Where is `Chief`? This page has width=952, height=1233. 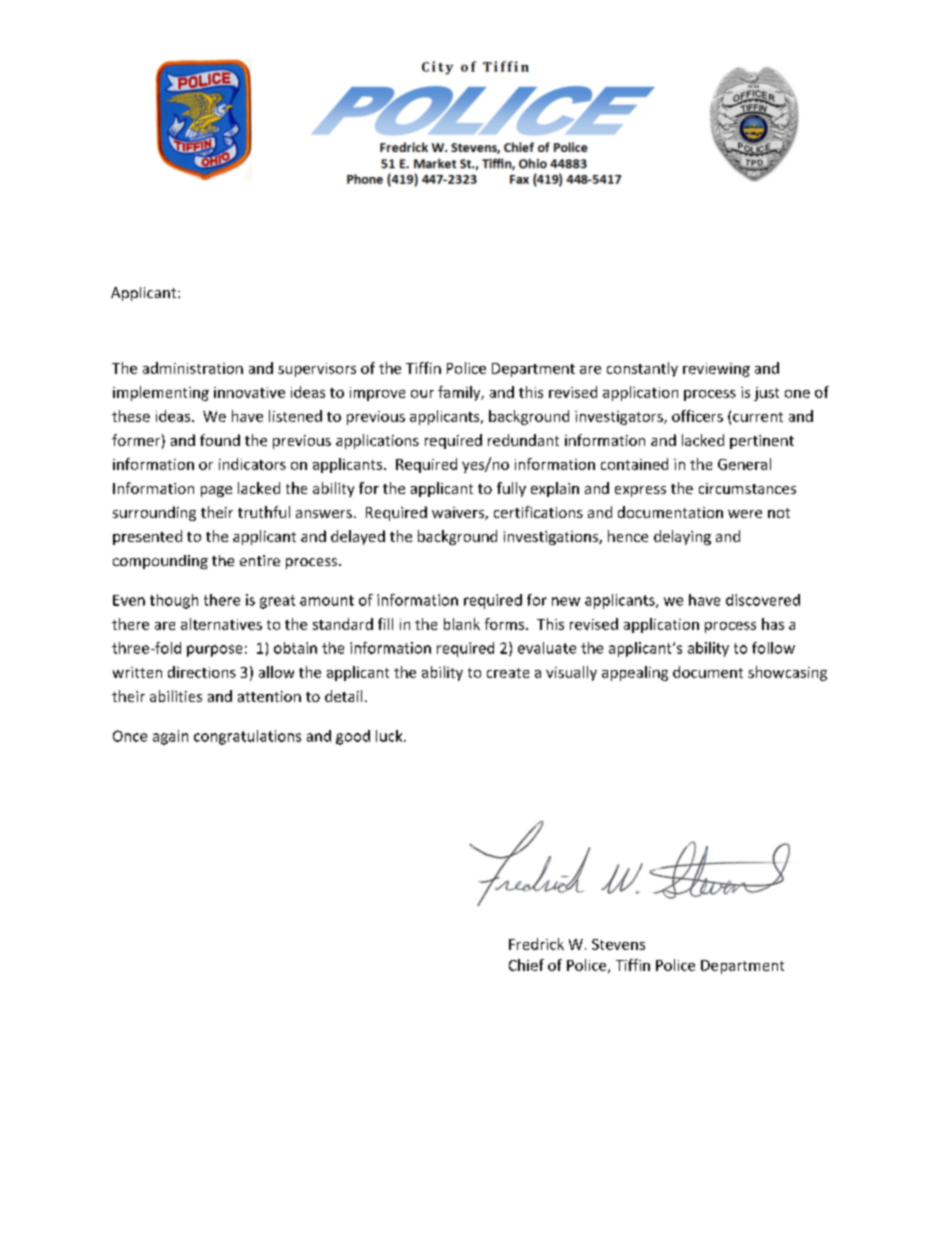
Chief is located at coordinates (526, 965).
